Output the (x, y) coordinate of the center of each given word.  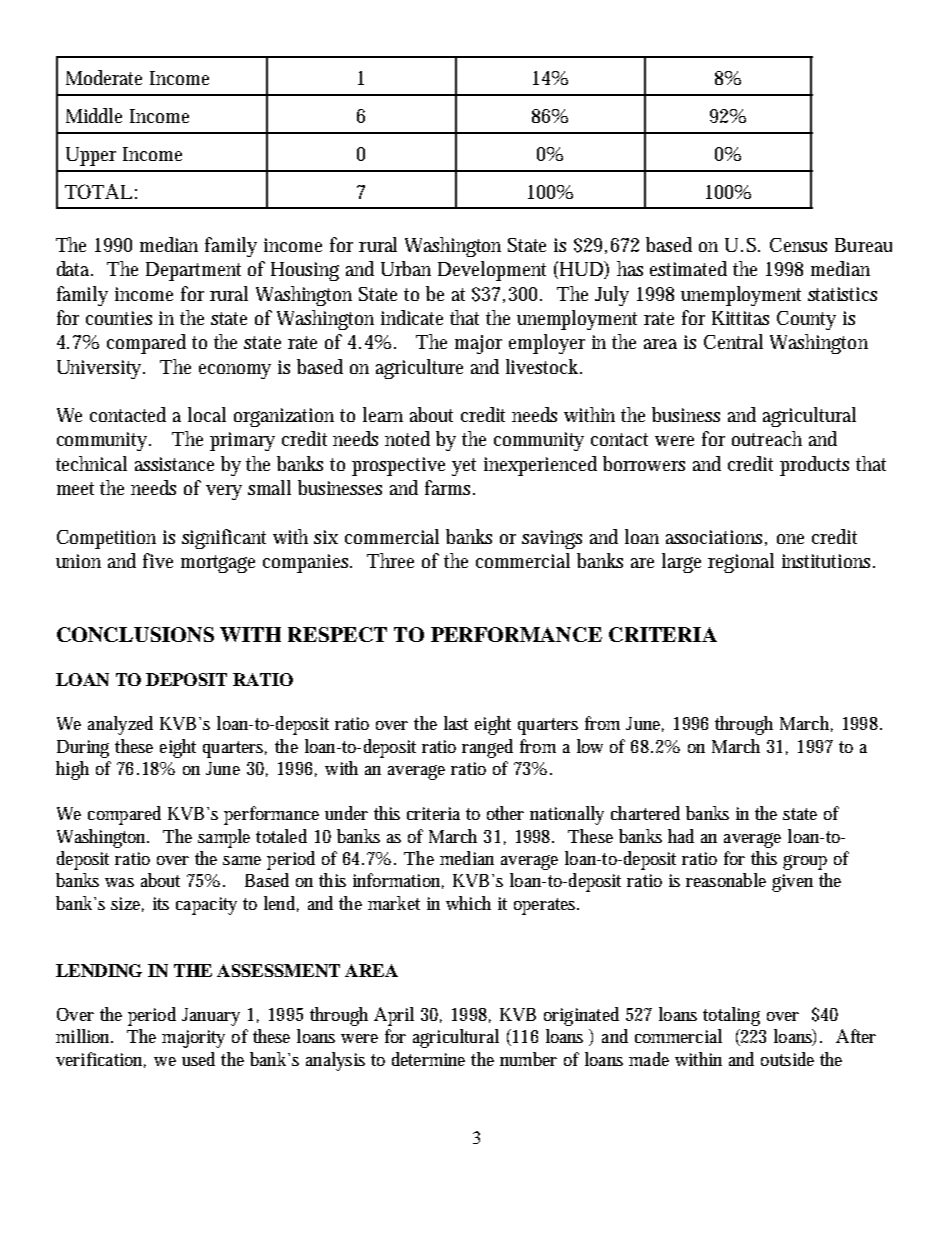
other (505, 813)
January (211, 1017)
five (158, 560)
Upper (91, 156)
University (101, 369)
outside (787, 1059)
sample (224, 838)
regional (741, 563)
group (805, 862)
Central (733, 341)
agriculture (419, 369)
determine (428, 1059)
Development (492, 271)
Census (798, 245)
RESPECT (337, 634)
